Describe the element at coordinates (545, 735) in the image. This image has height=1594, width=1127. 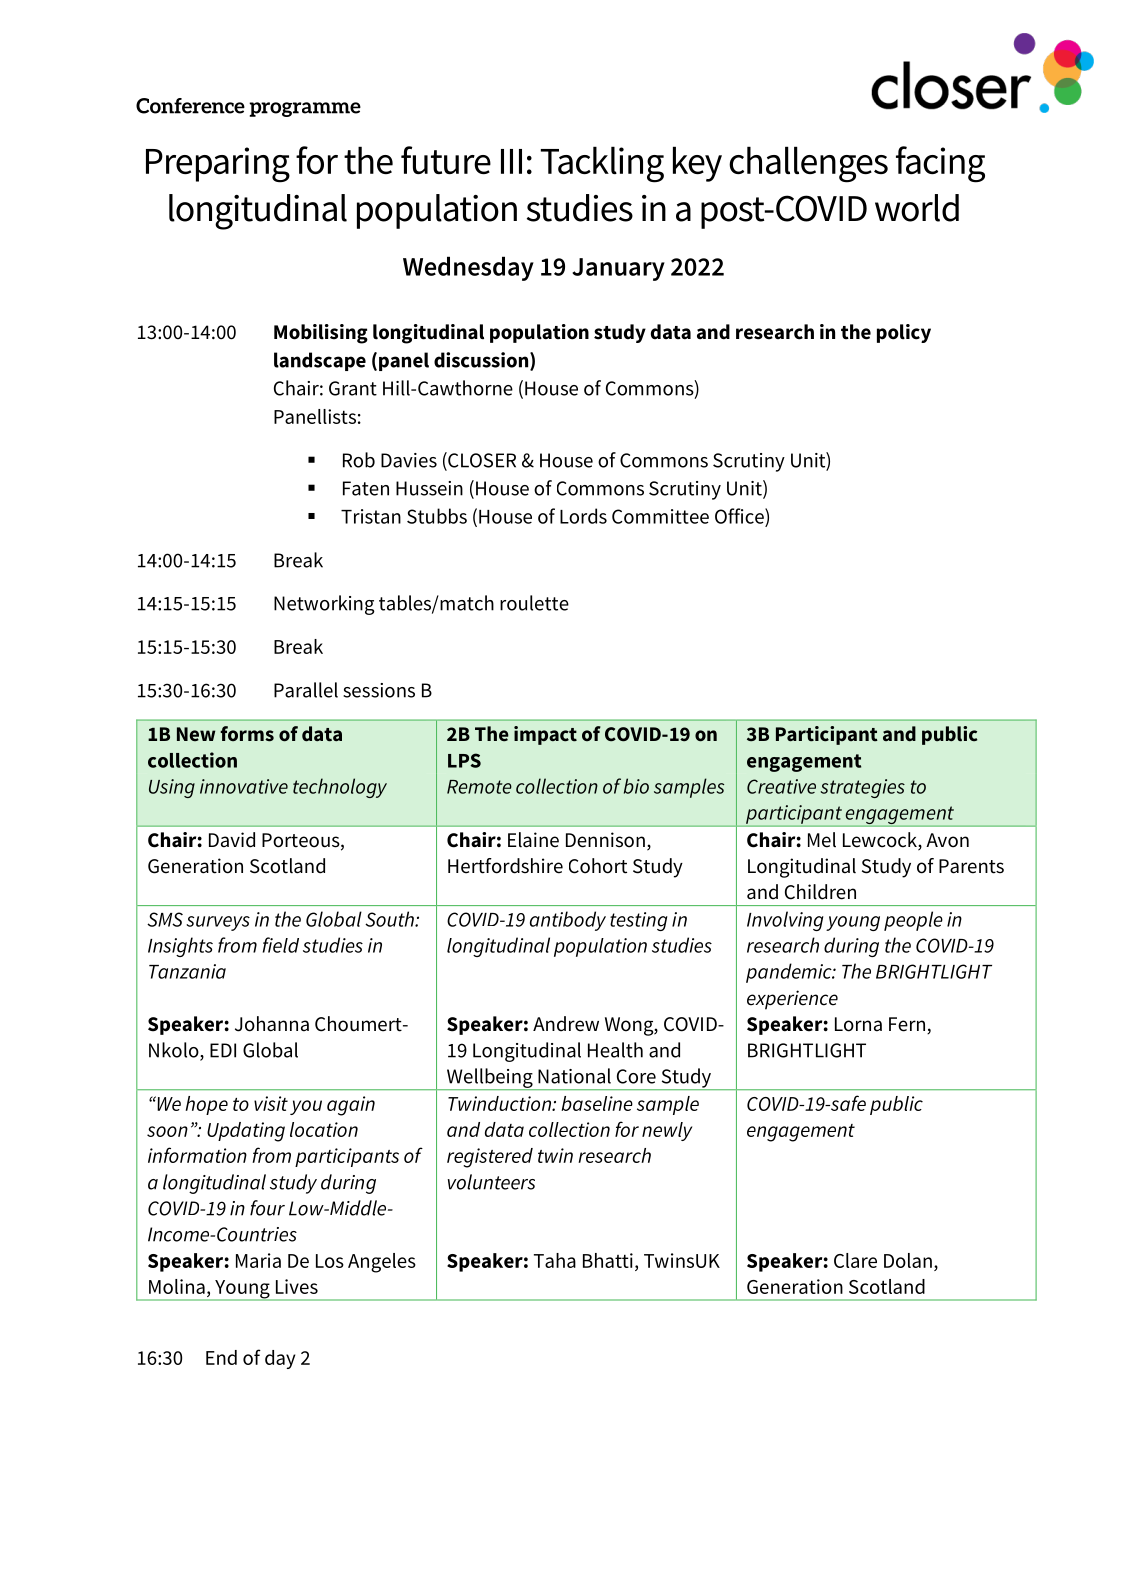
I see `impact` at that location.
